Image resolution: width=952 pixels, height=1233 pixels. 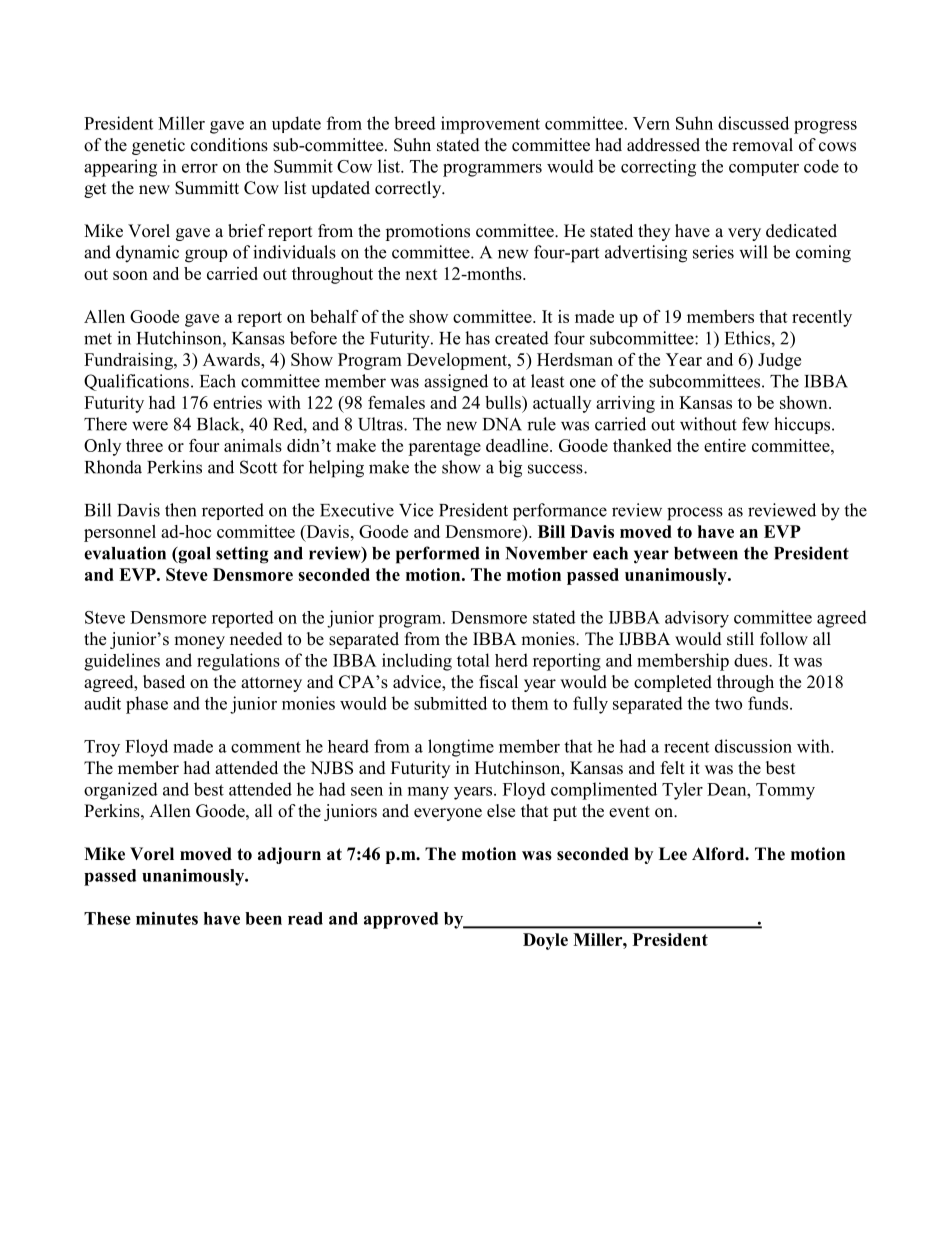 I want to click on minutes, so click(x=167, y=918).
